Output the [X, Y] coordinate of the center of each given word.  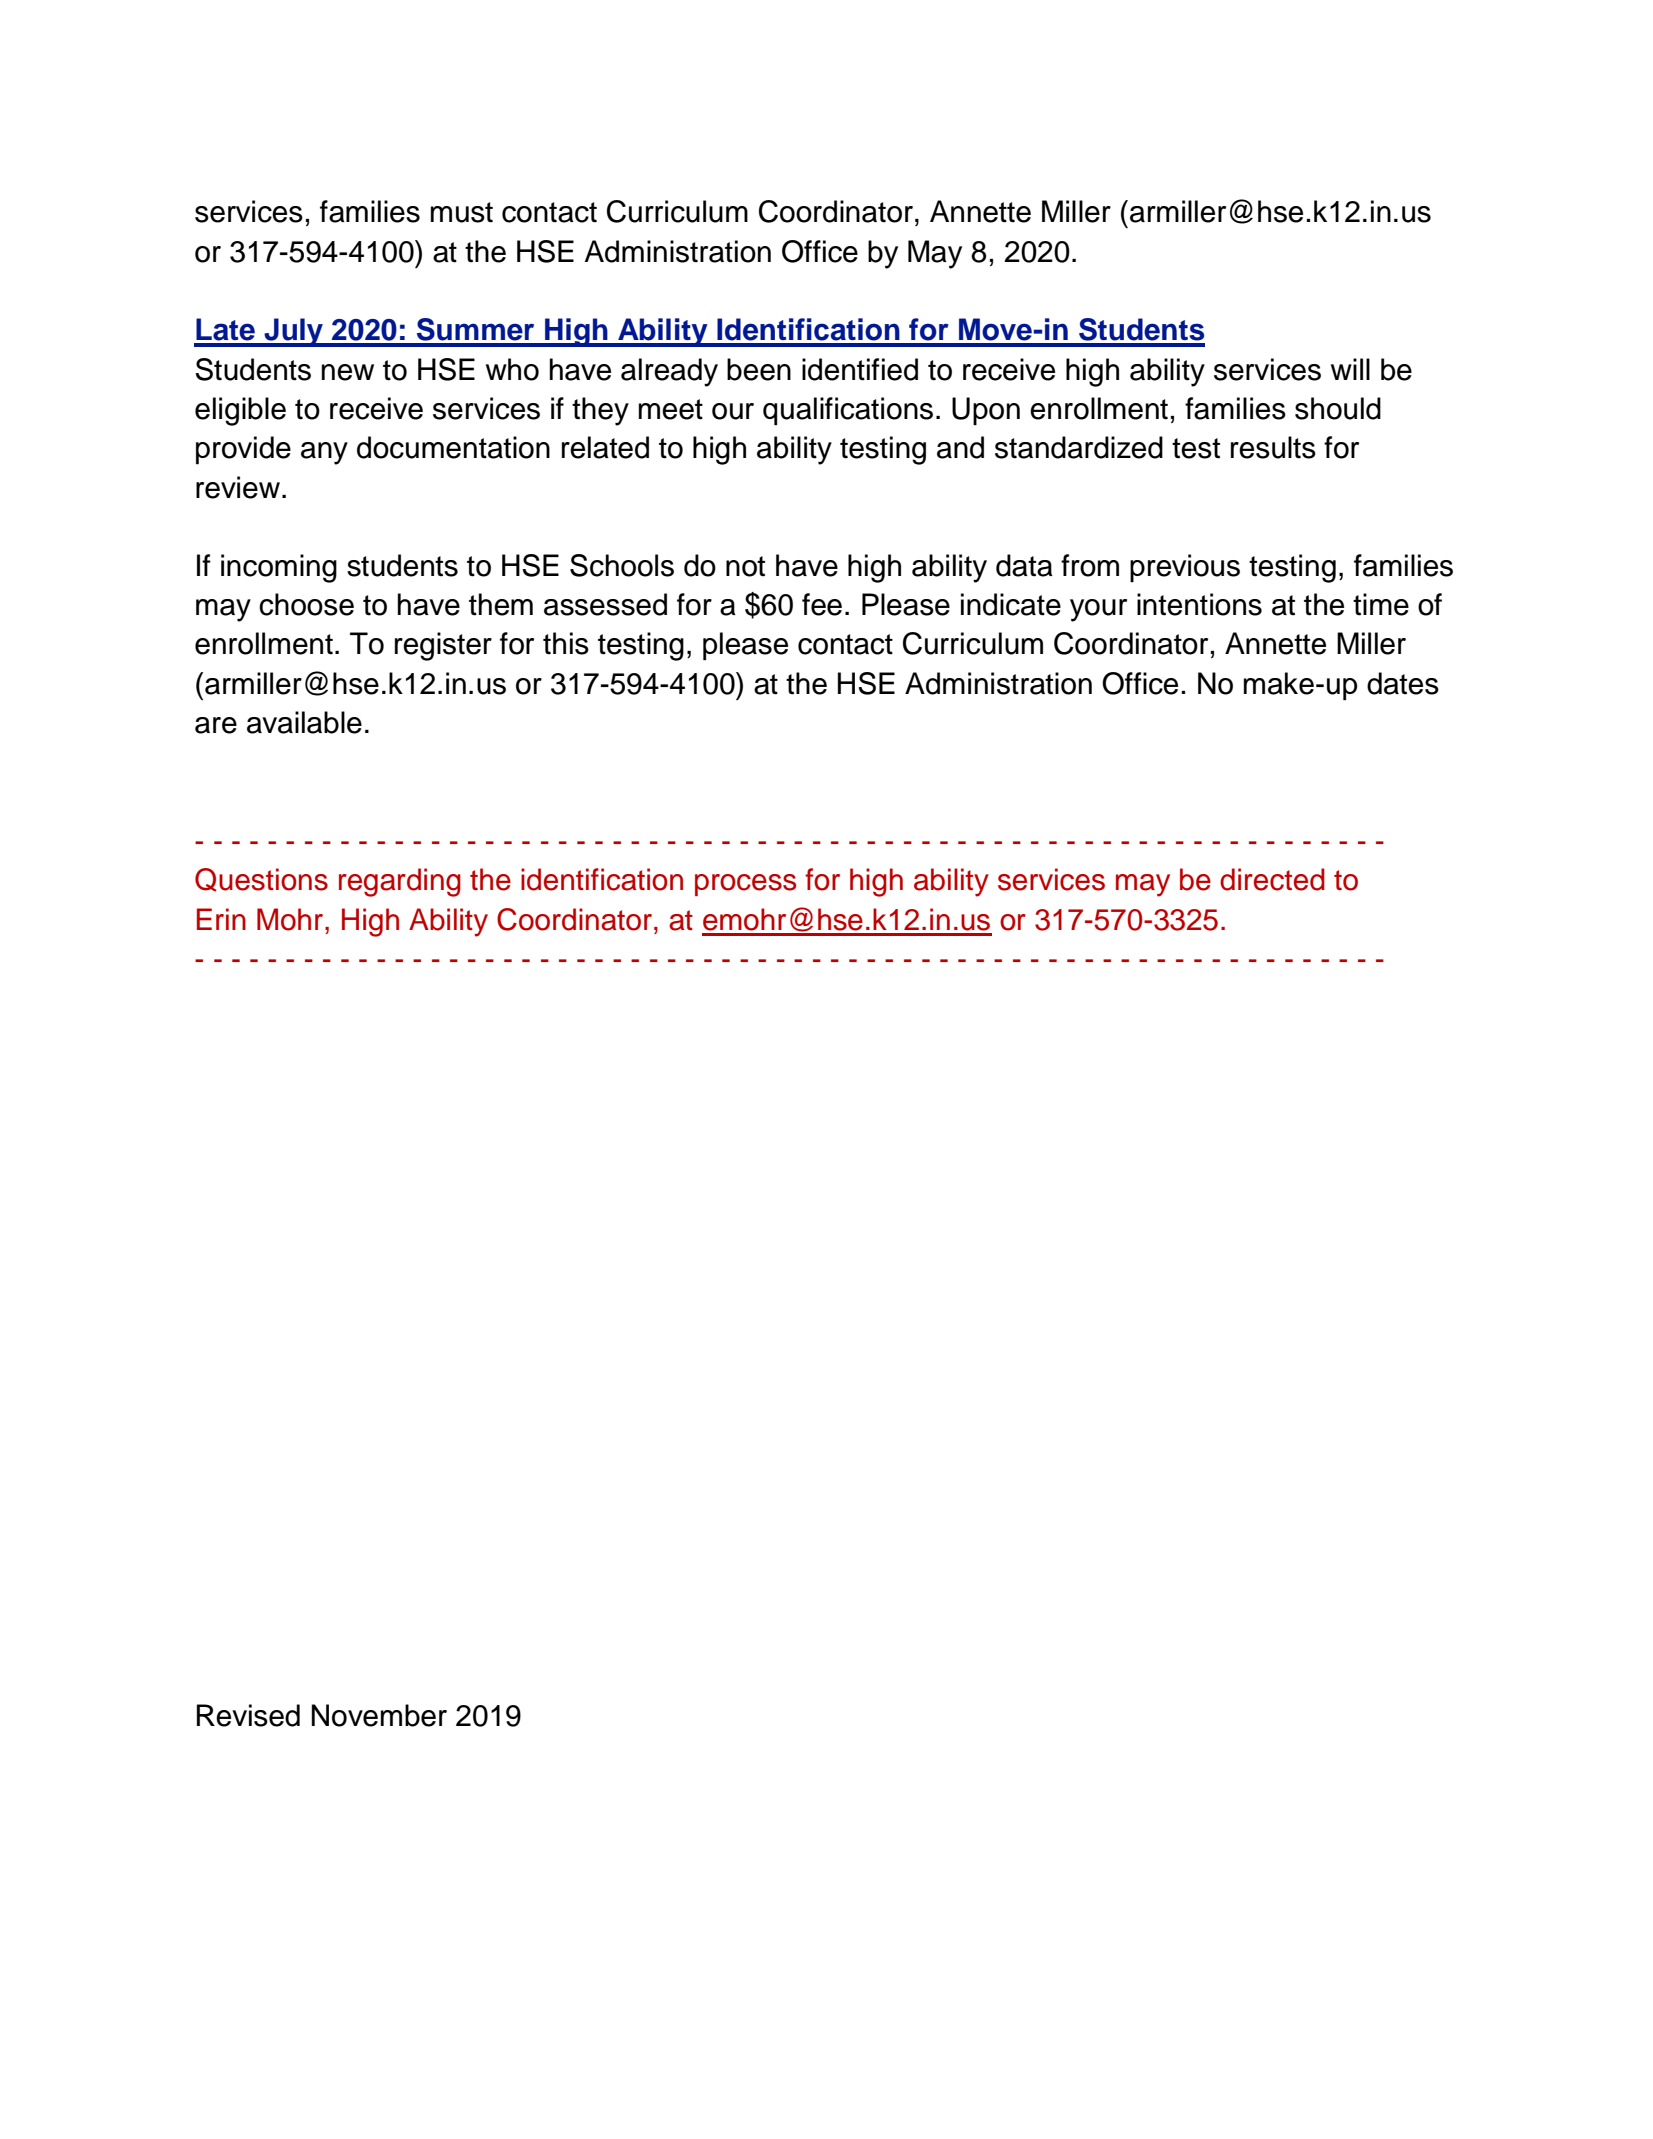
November [379, 1715]
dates [1403, 683]
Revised [248, 1715]
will [1350, 369]
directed [1272, 879]
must [462, 212]
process [745, 885]
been [759, 369]
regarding [400, 882]
